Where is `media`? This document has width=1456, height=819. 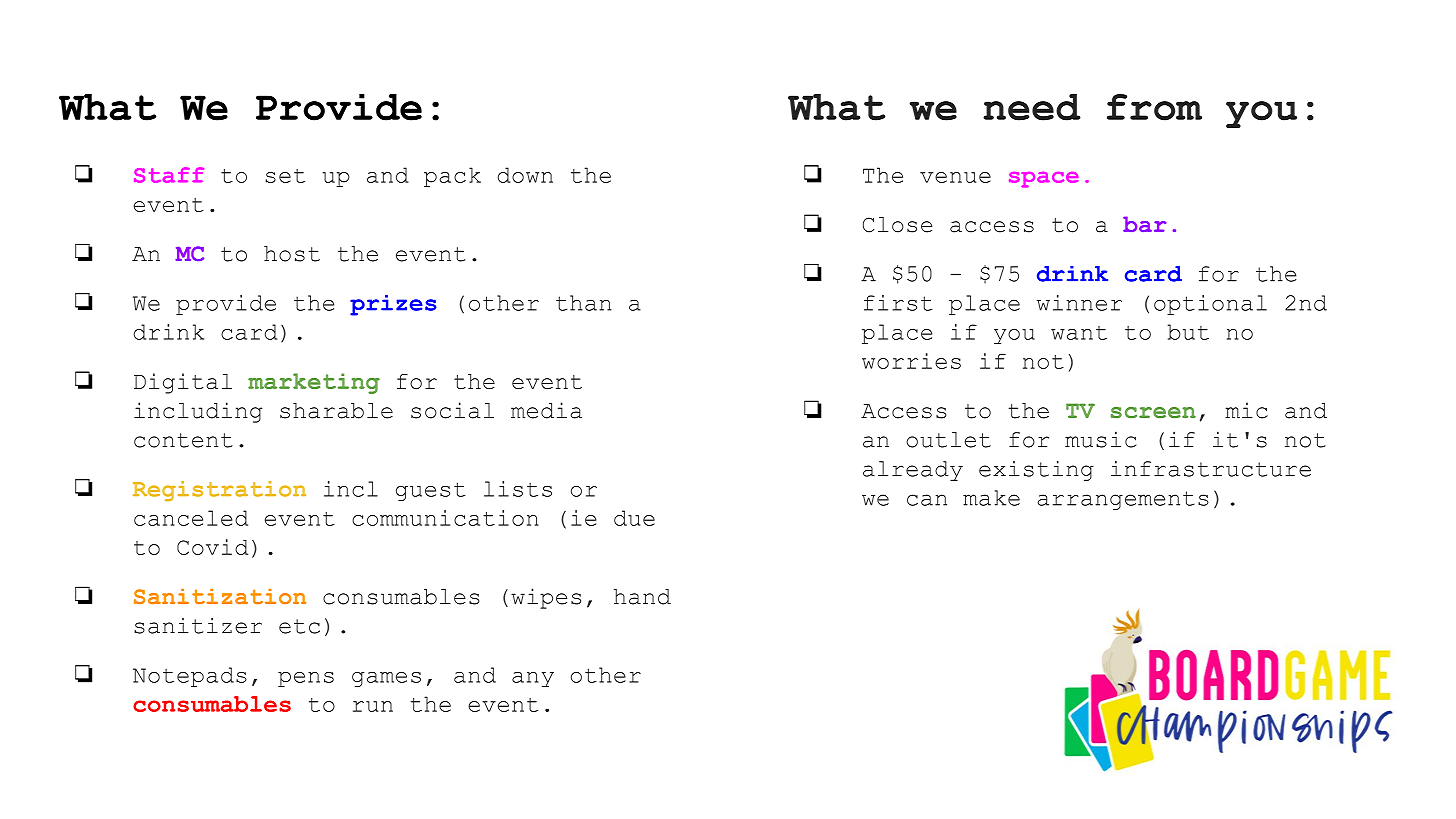
media is located at coordinates (546, 410).
